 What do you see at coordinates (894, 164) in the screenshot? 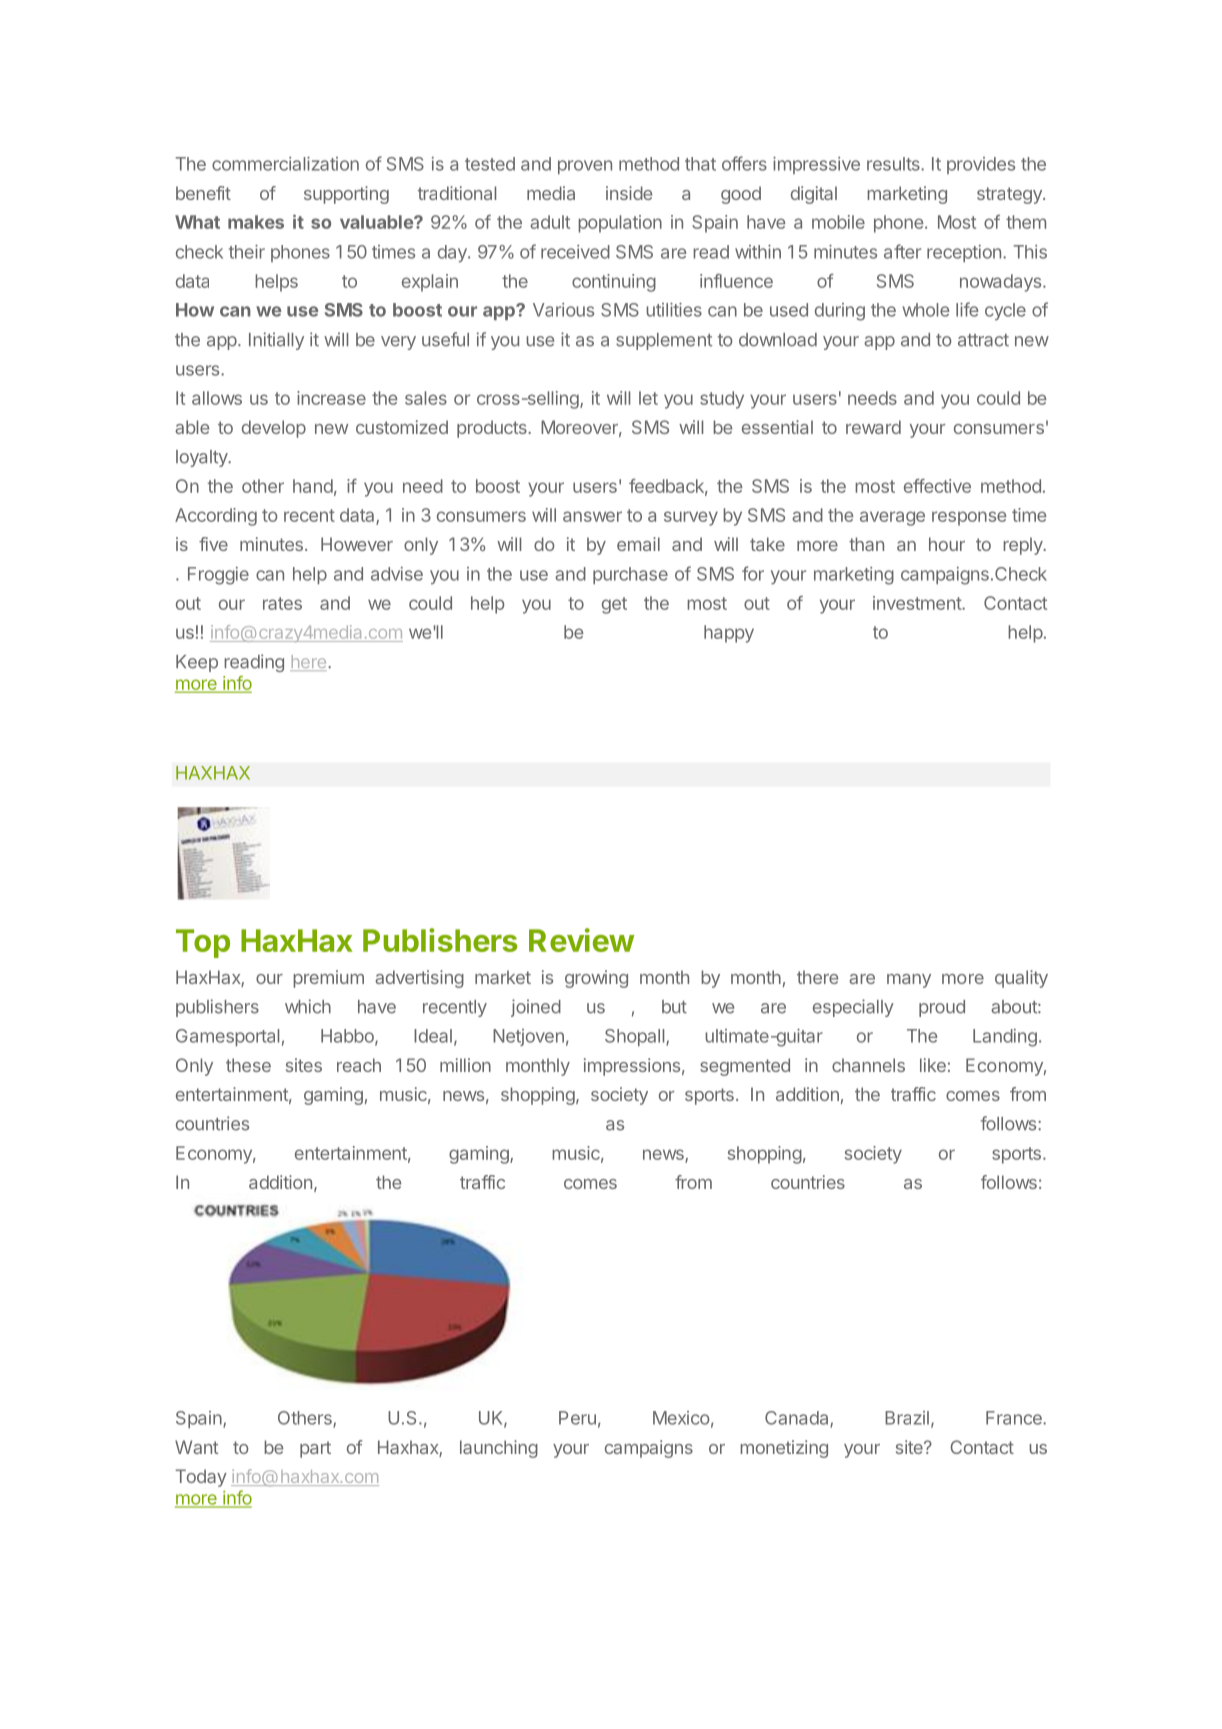
I see `results` at bounding box center [894, 164].
